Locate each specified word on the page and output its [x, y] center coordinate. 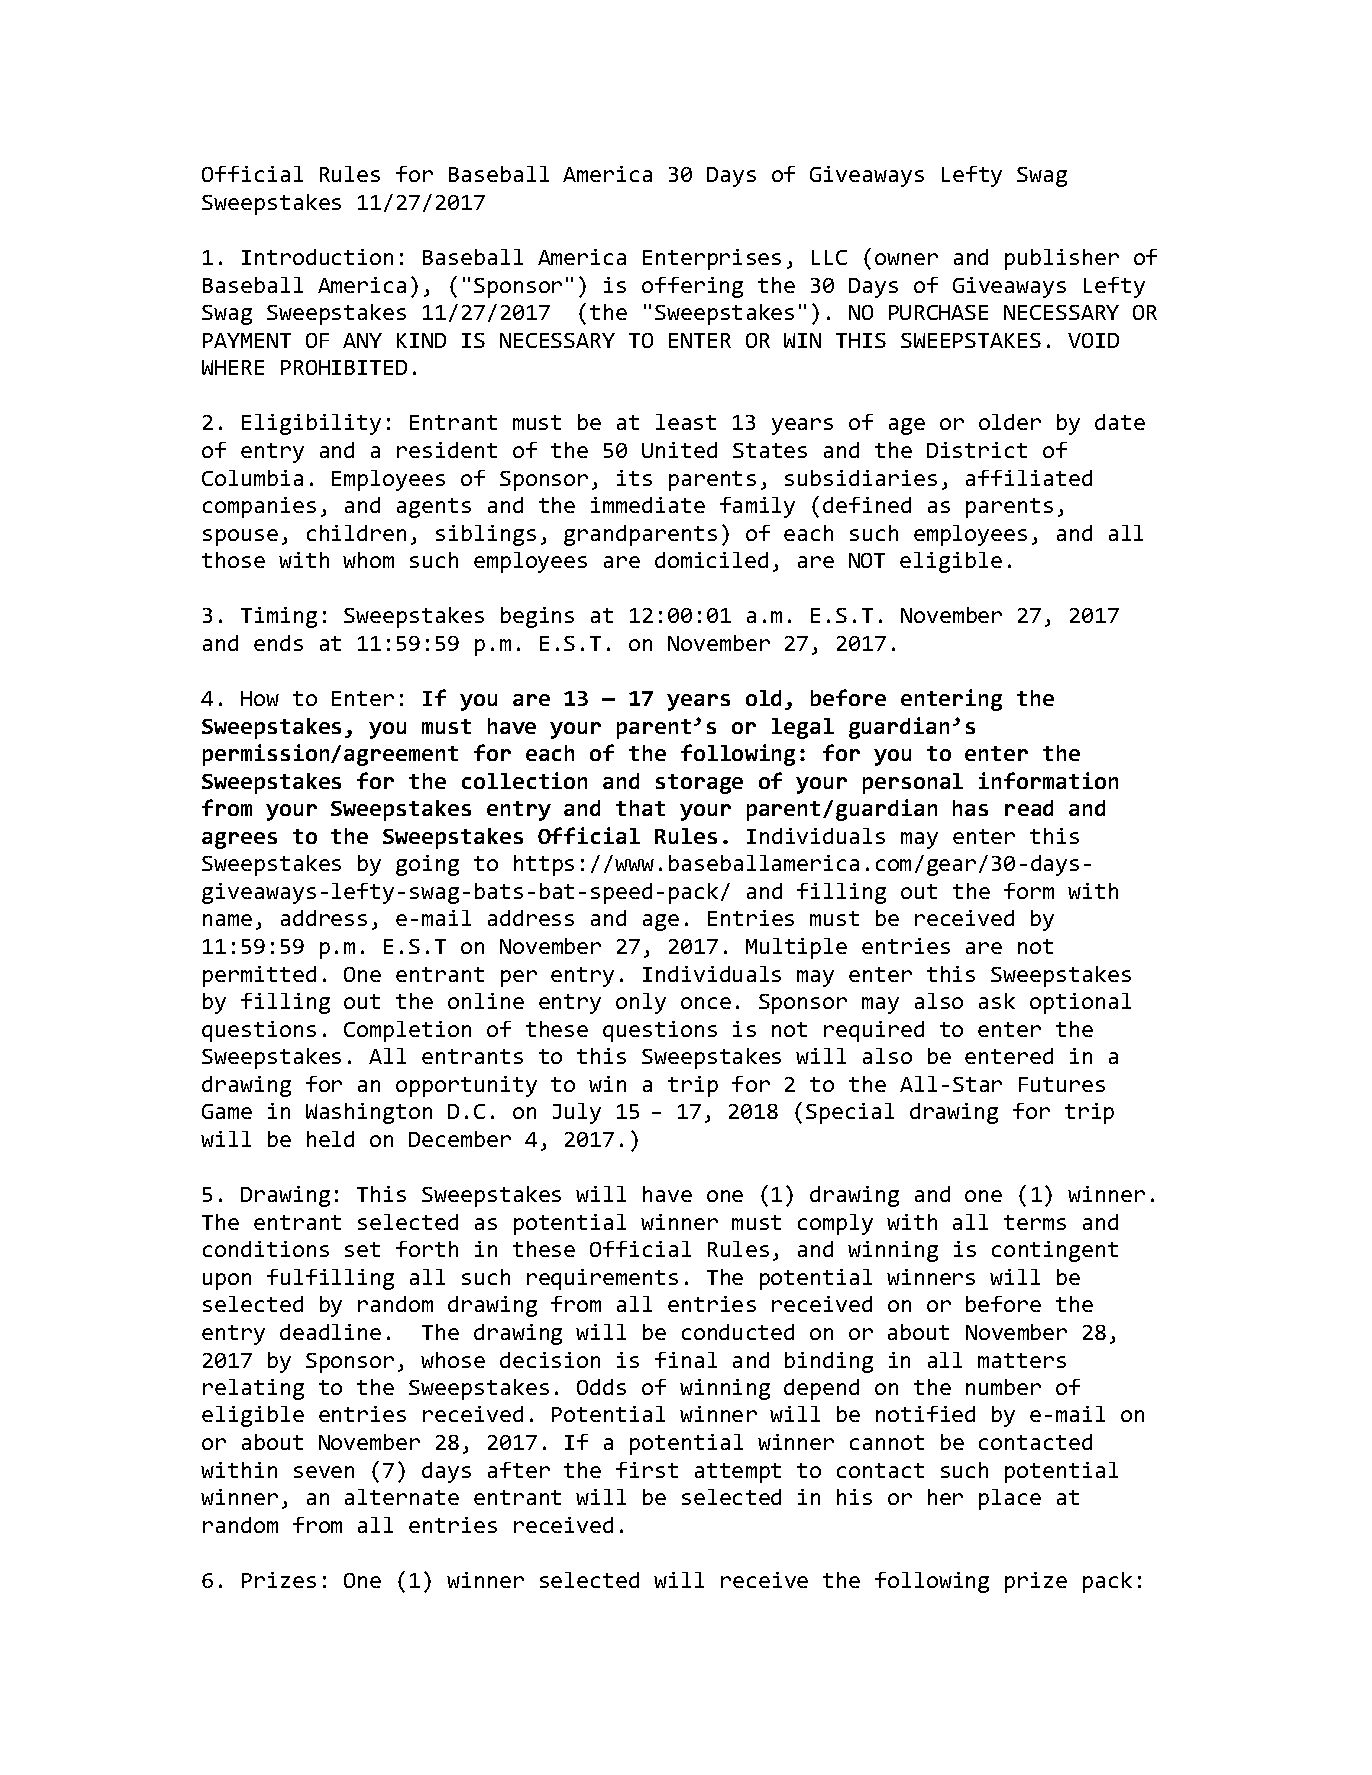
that [640, 808]
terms [1035, 1222]
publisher [1062, 259]
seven [324, 1472]
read [1029, 808]
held [330, 1139]
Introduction [317, 257]
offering [692, 287]
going [427, 865]
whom [368, 560]
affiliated [1029, 478]
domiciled [711, 560]
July [577, 1113]
